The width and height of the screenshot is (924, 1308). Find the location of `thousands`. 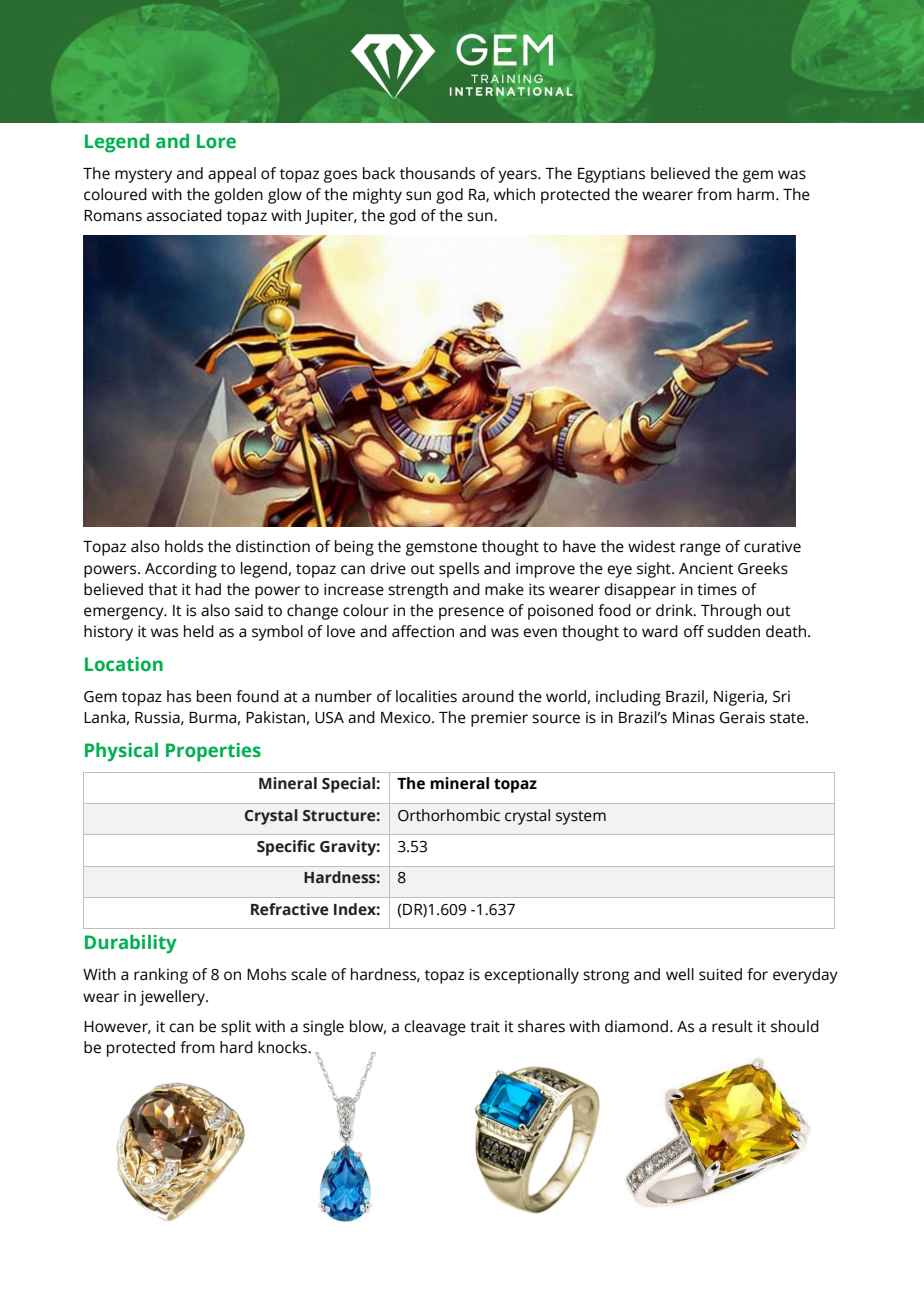

thousands is located at coordinates (437, 173).
